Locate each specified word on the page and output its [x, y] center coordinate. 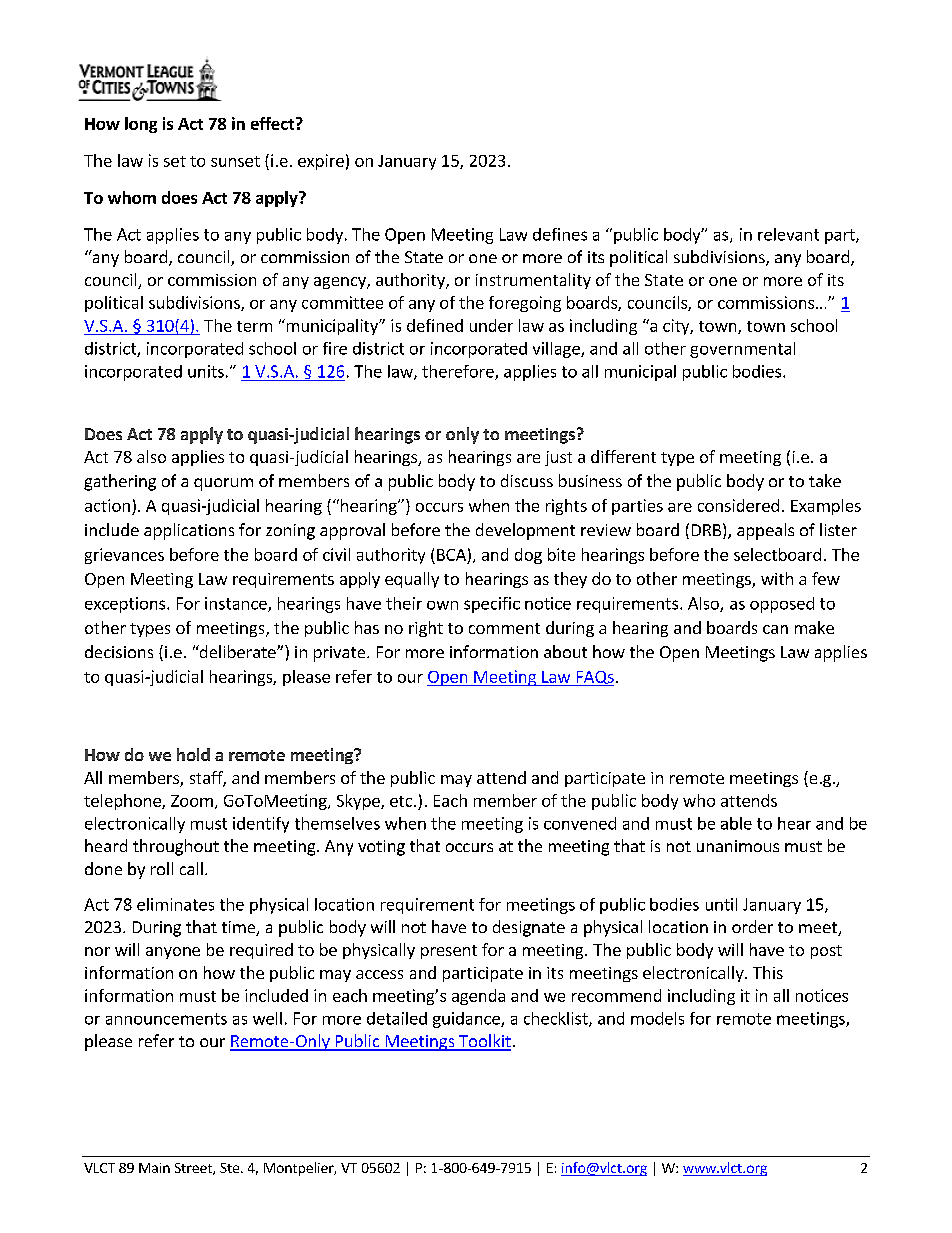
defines [560, 234]
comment [504, 628]
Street [194, 1169]
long [141, 125]
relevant [788, 234]
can [775, 629]
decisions [119, 651]
